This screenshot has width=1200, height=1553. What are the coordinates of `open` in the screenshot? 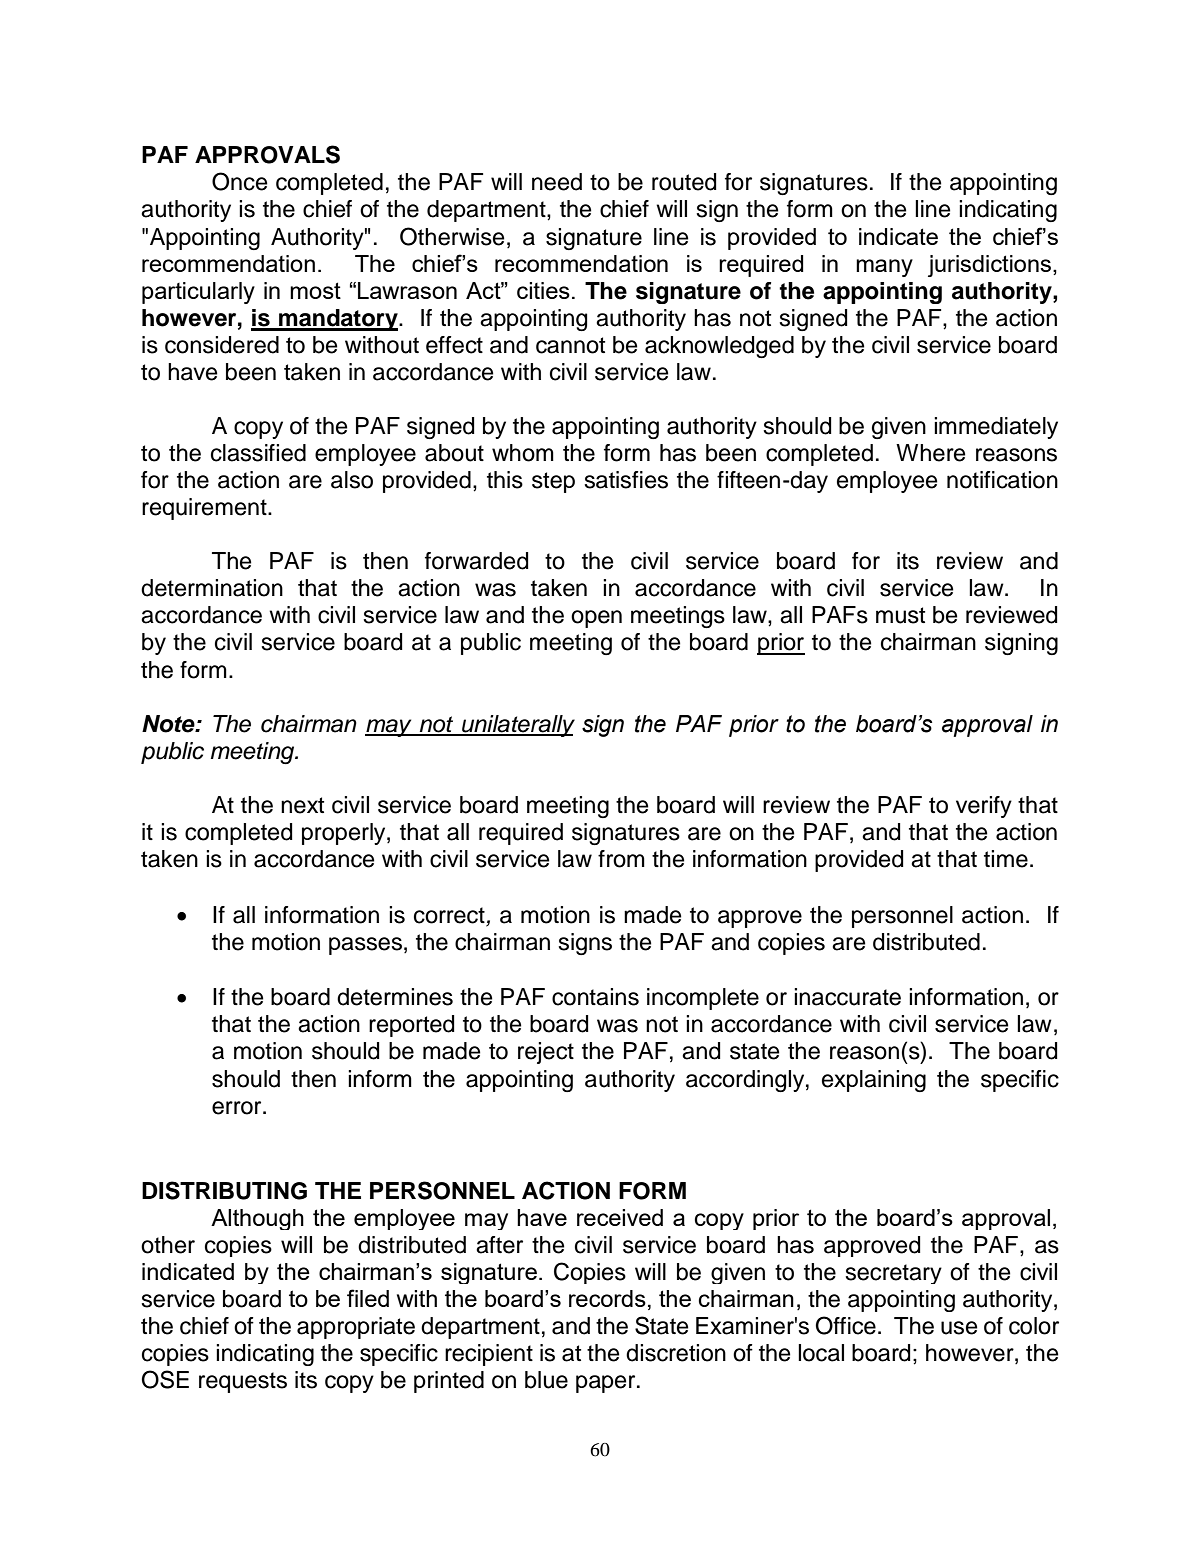 It's located at (596, 619).
